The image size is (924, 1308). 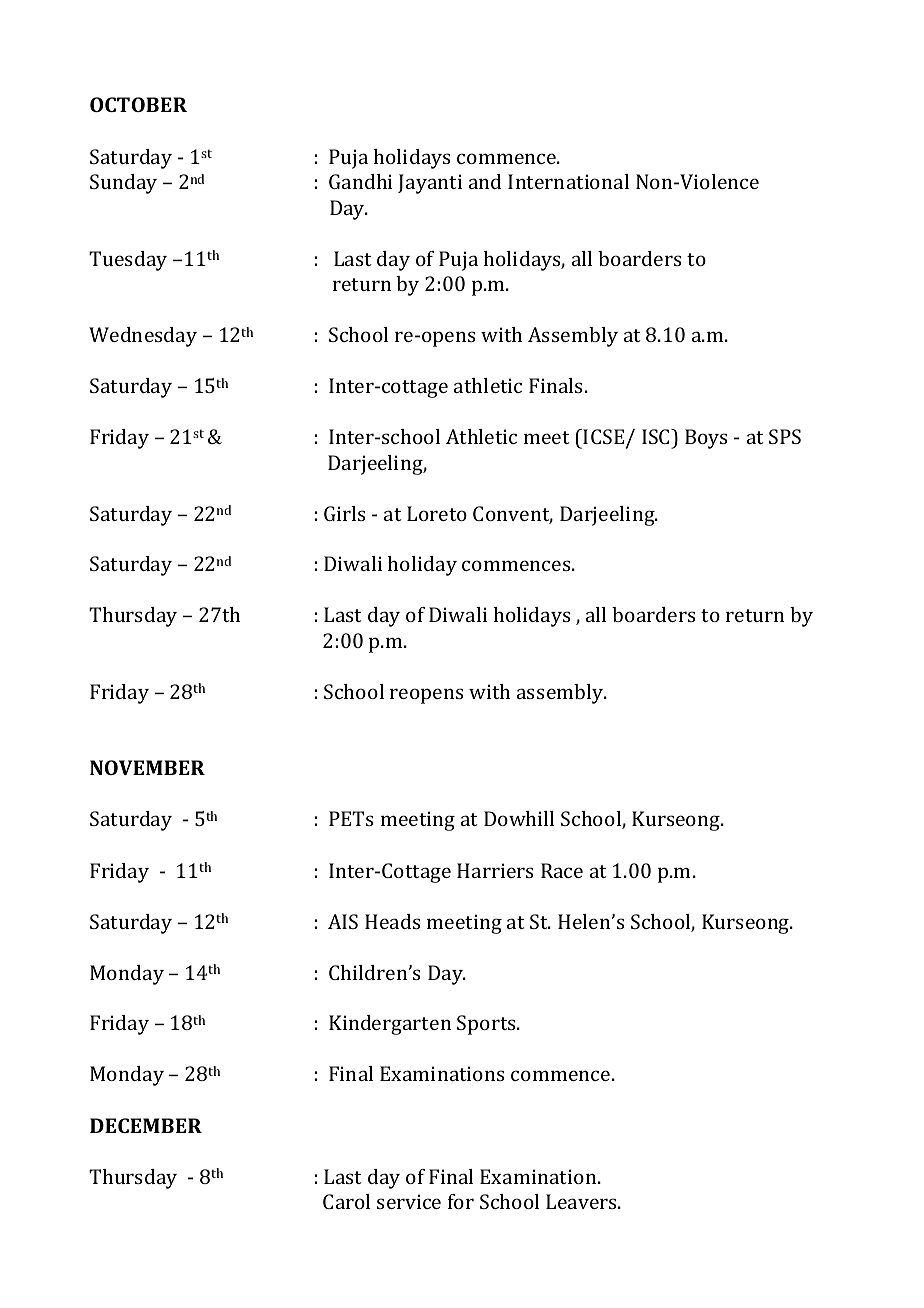 I want to click on Race, so click(x=562, y=870).
